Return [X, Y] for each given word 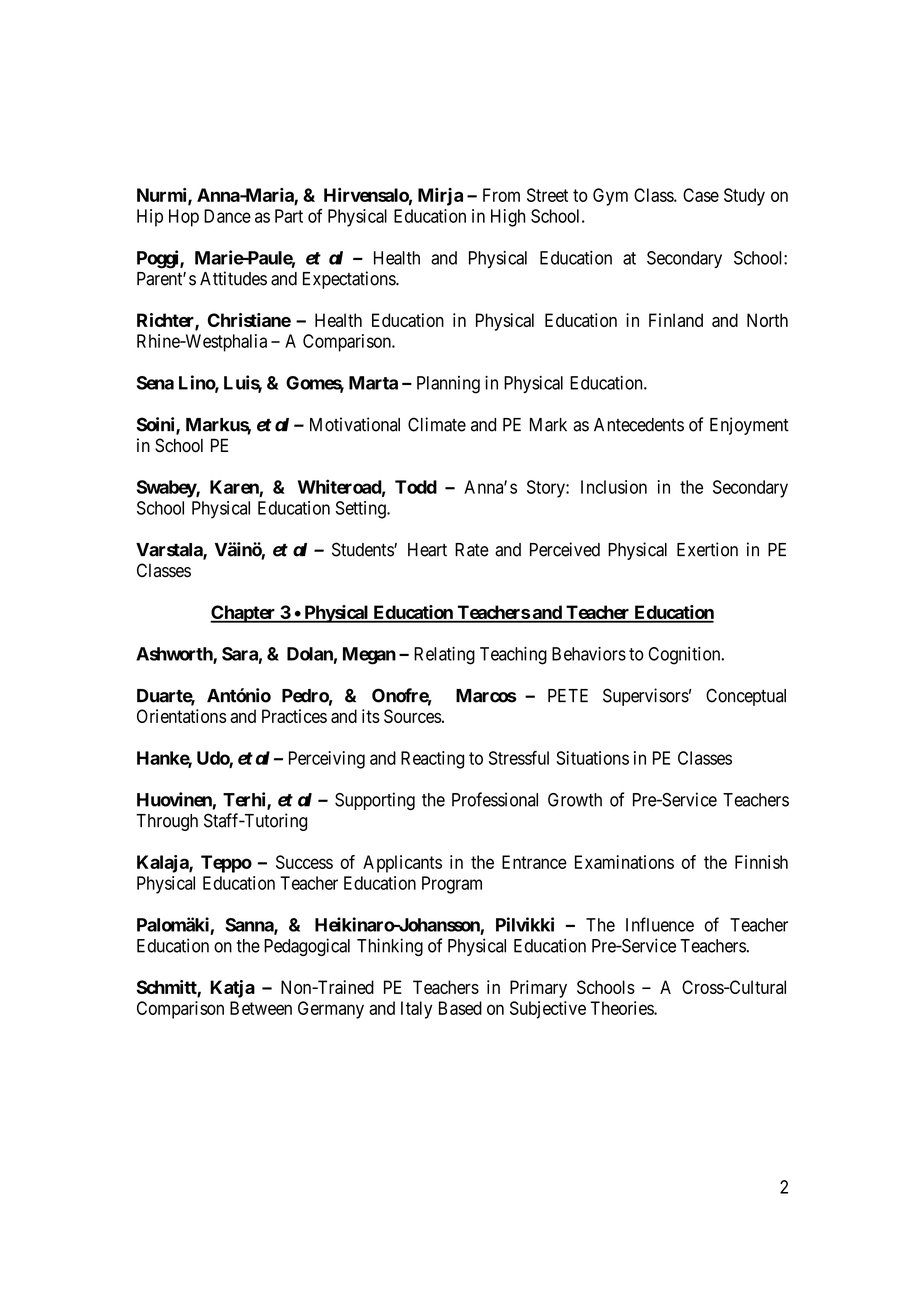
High [508, 218]
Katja [232, 989]
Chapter [244, 614]
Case [701, 195]
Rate [472, 550]
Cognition [686, 656]
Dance [227, 216]
